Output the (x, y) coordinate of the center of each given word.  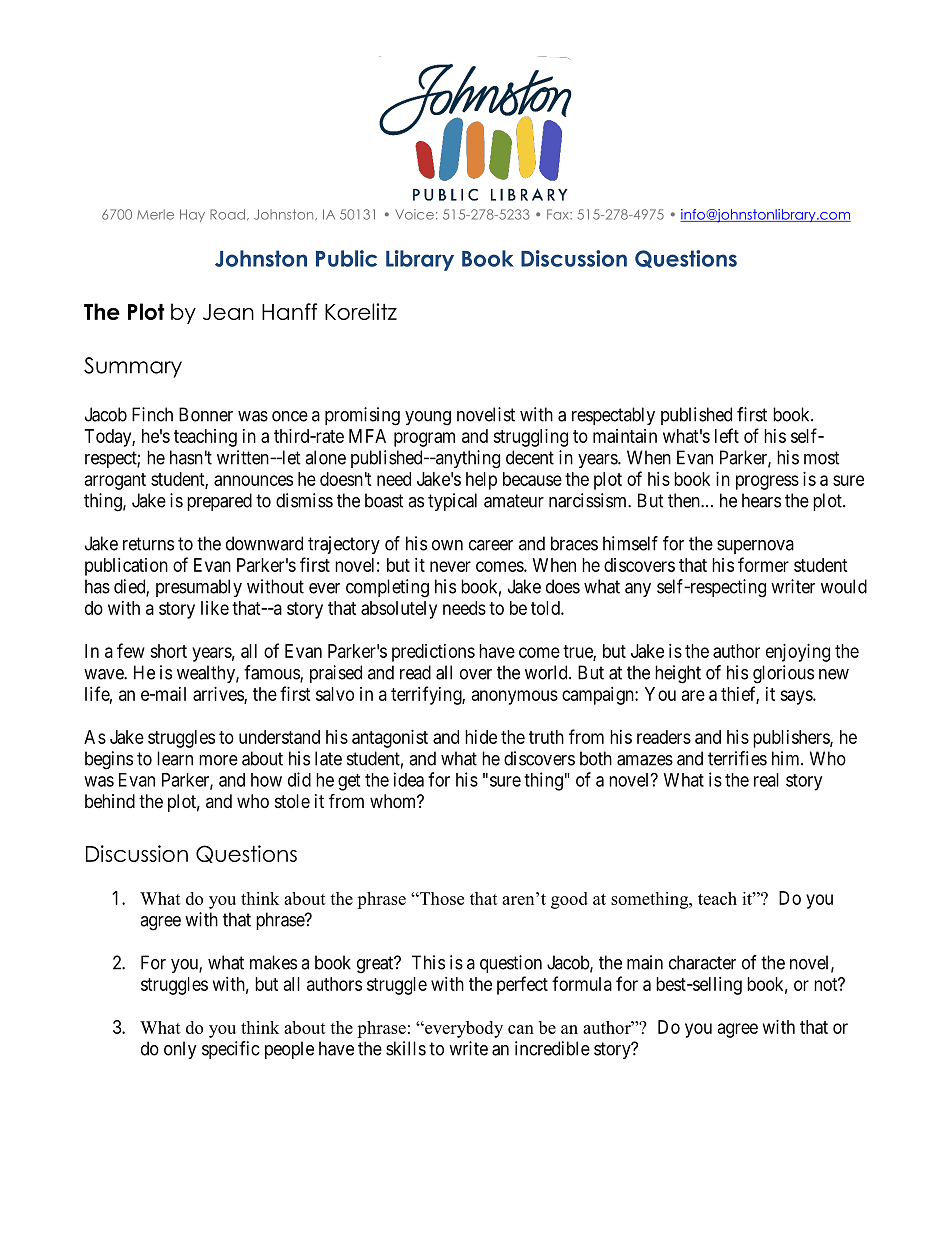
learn (175, 758)
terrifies (737, 758)
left (727, 435)
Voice (414, 214)
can (521, 1029)
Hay (192, 215)
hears (761, 500)
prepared (219, 502)
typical (452, 502)
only (180, 1050)
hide (481, 737)
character (702, 962)
